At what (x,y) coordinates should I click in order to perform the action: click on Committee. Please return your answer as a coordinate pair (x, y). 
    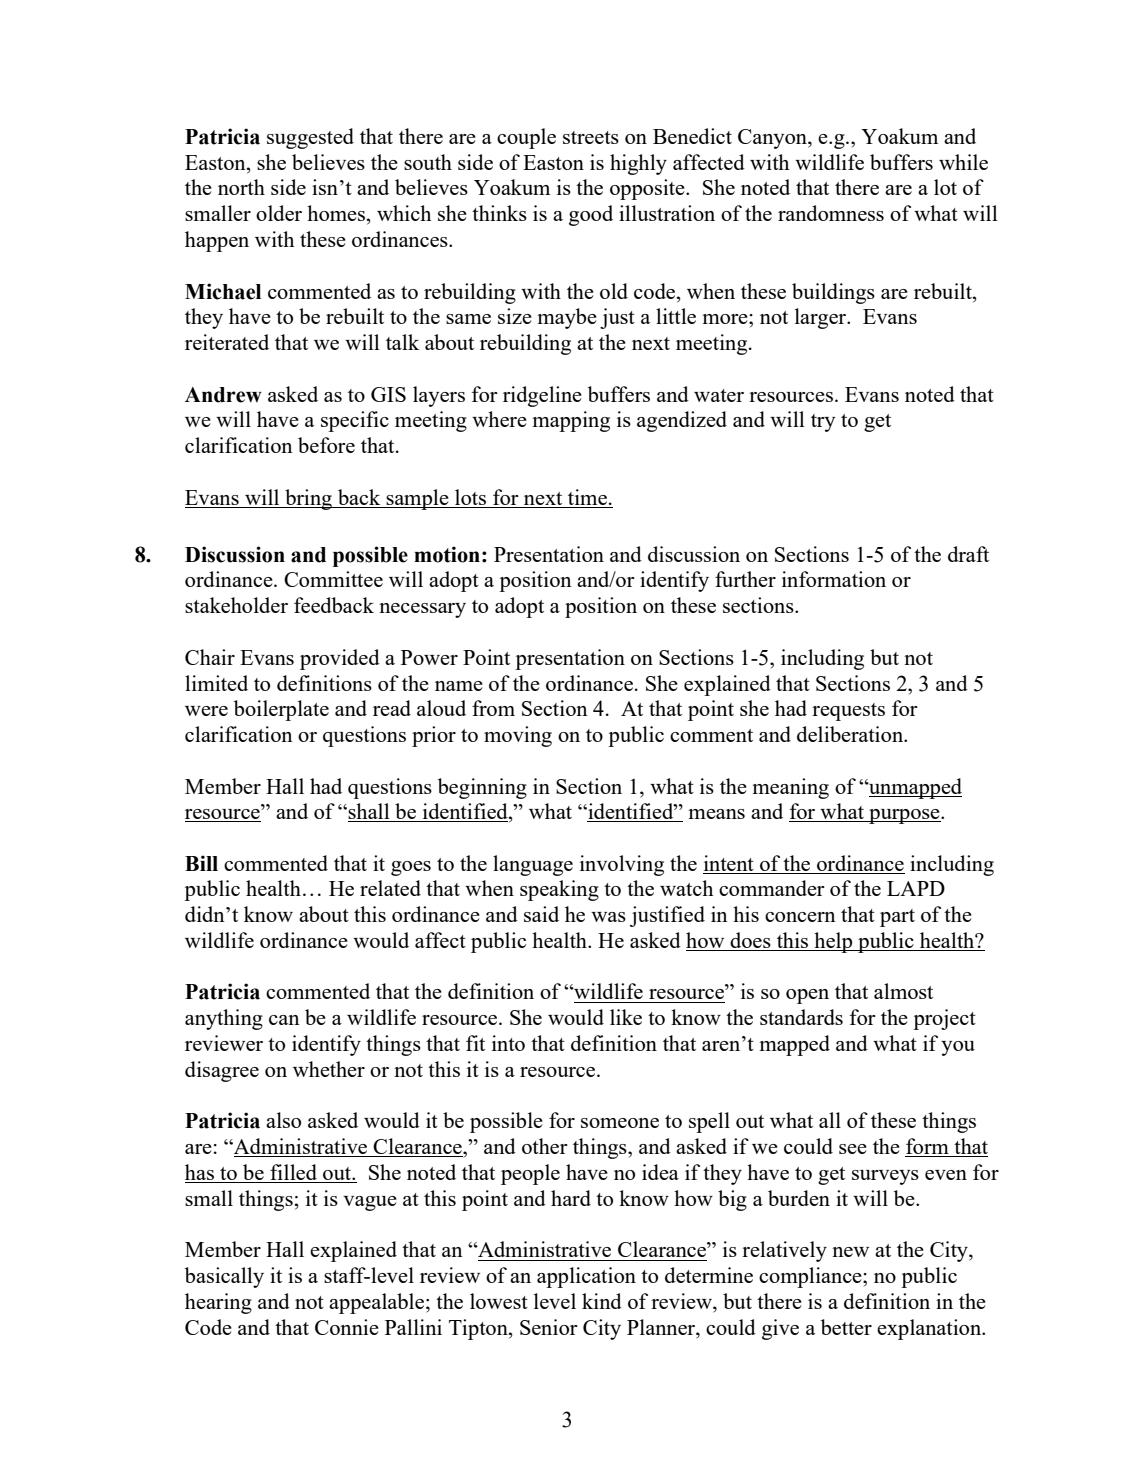
    Looking at the image, I should click on (333, 579).
